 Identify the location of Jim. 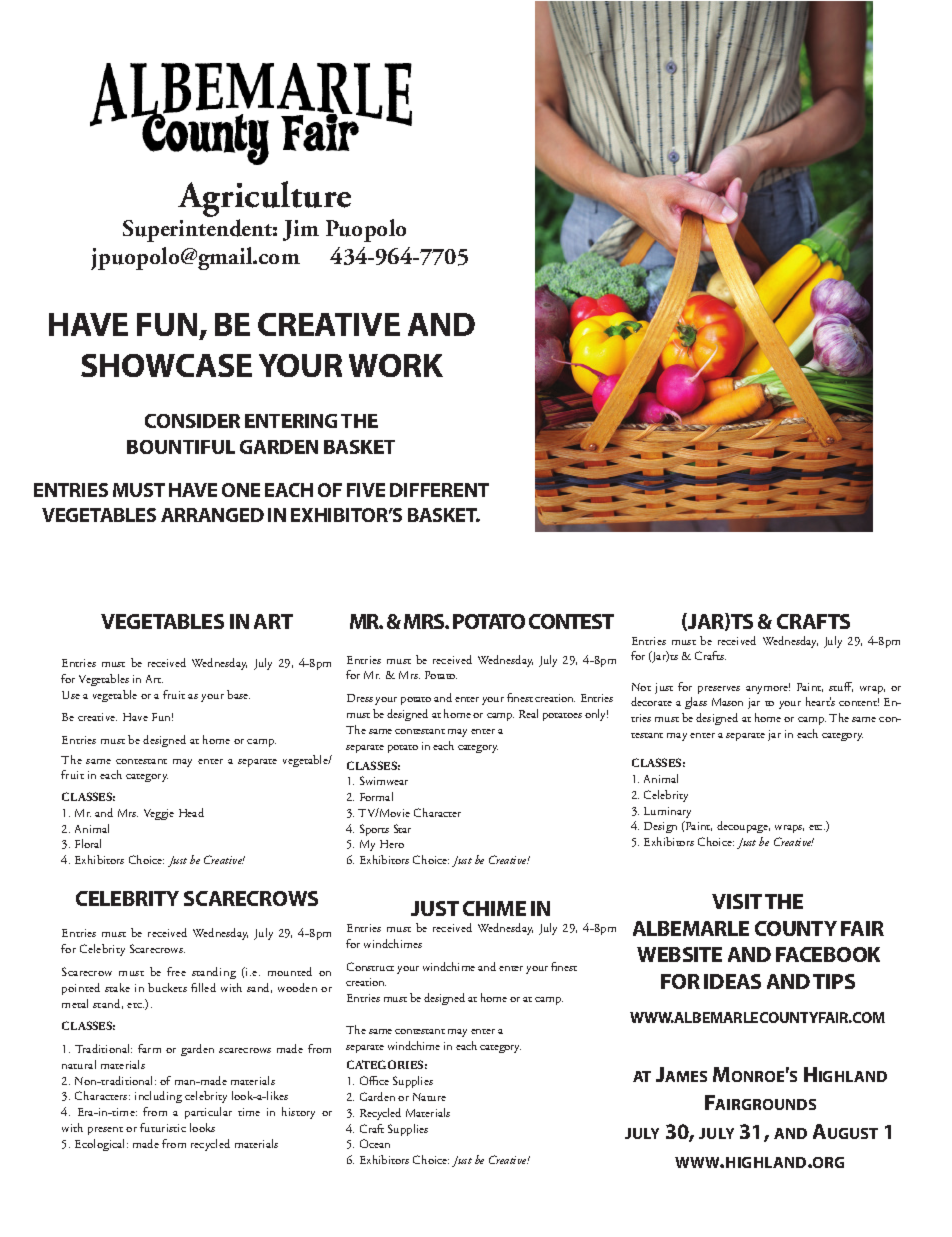
(301, 230).
